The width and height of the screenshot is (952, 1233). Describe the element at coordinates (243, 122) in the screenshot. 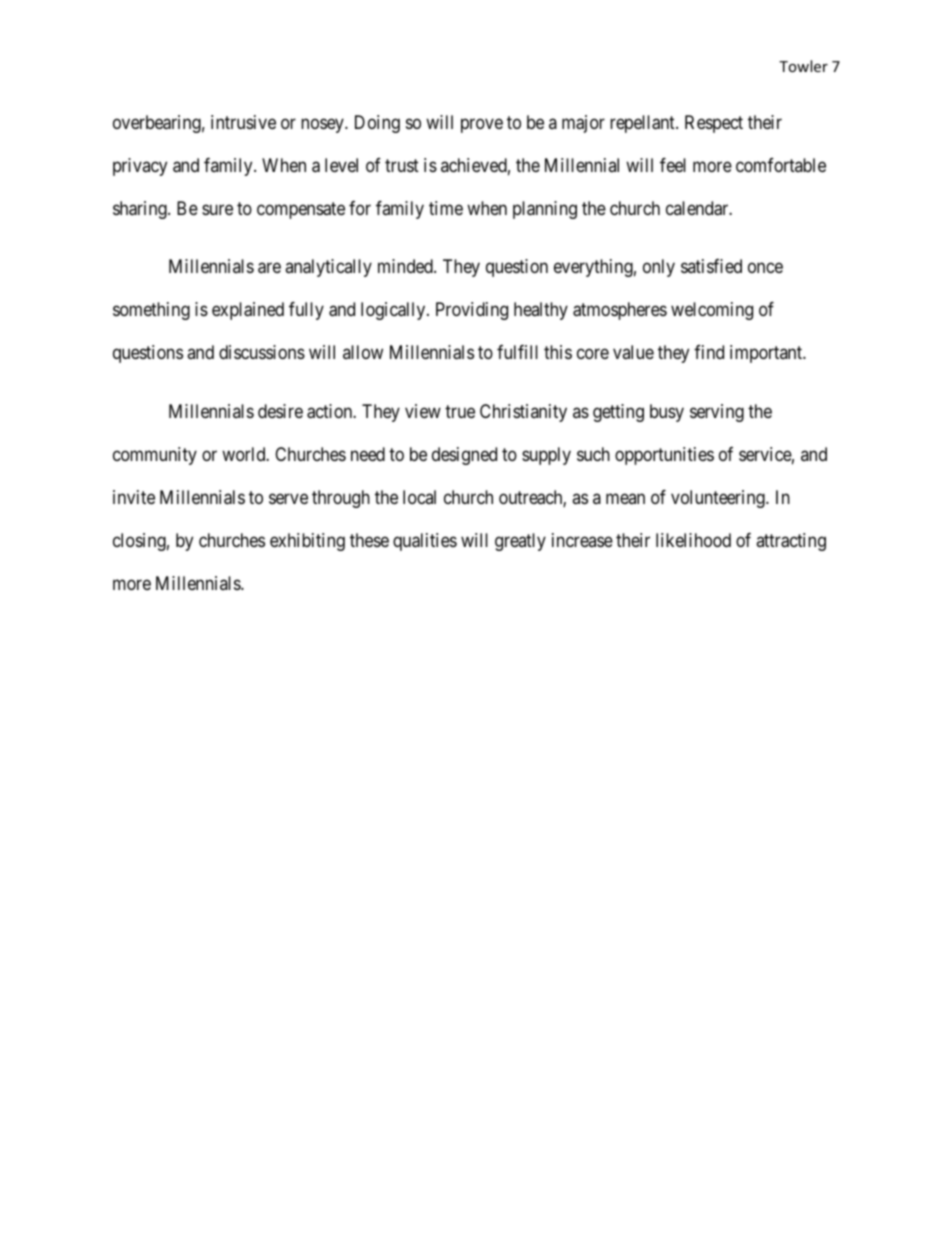

I see `intrusive` at that location.
